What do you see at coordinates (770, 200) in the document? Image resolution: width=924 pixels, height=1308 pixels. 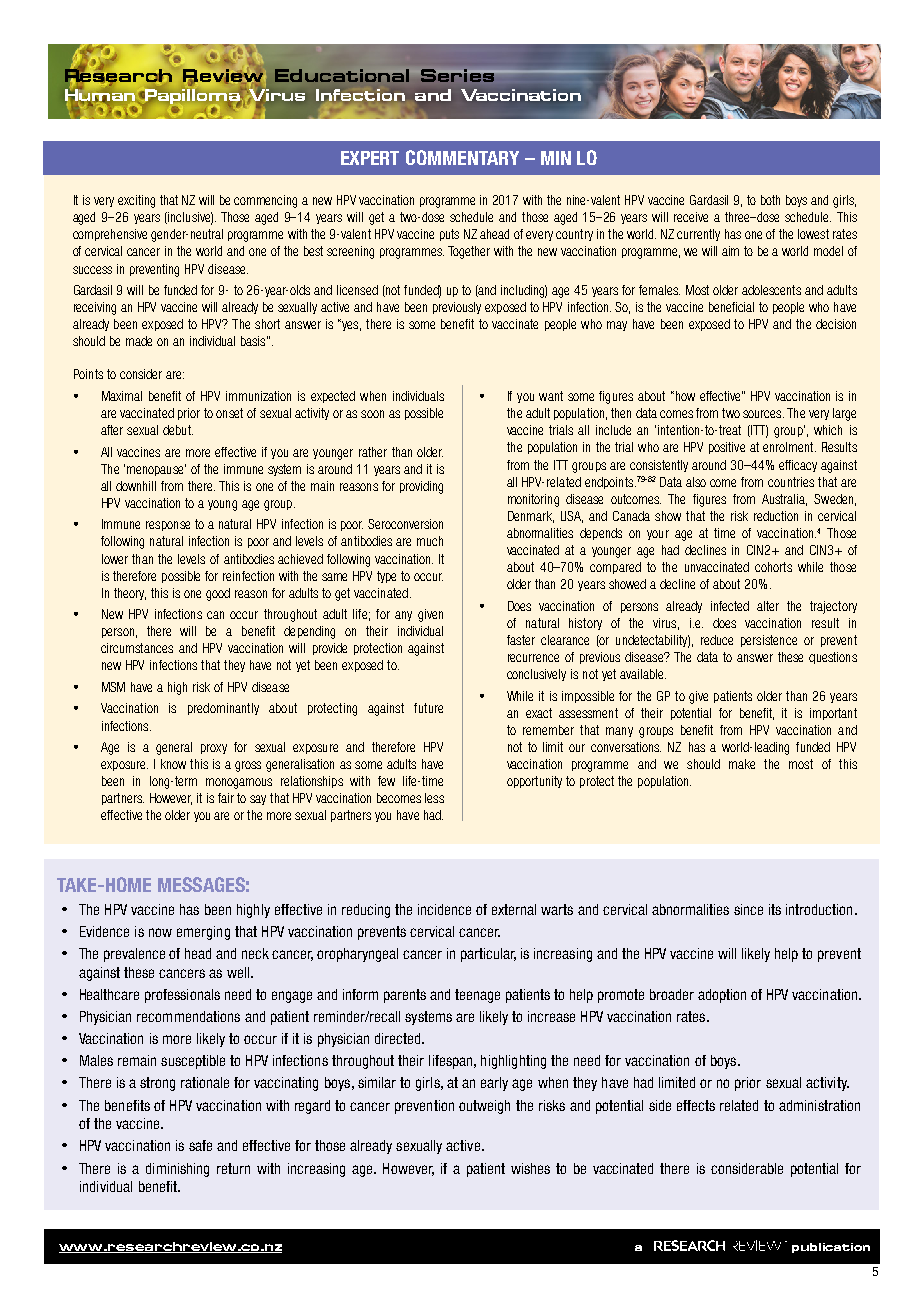 I see `both` at bounding box center [770, 200].
